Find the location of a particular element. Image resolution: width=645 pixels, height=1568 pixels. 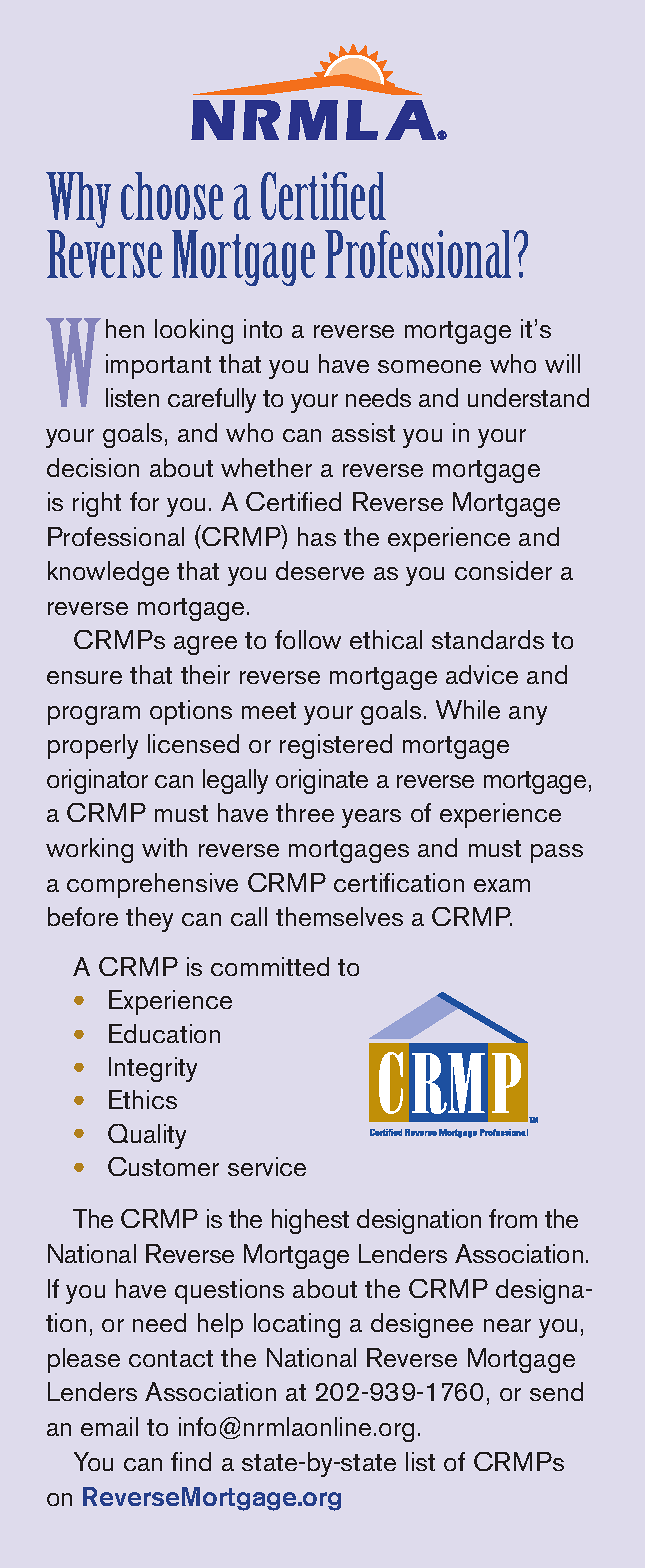

locating is located at coordinates (297, 1325).
